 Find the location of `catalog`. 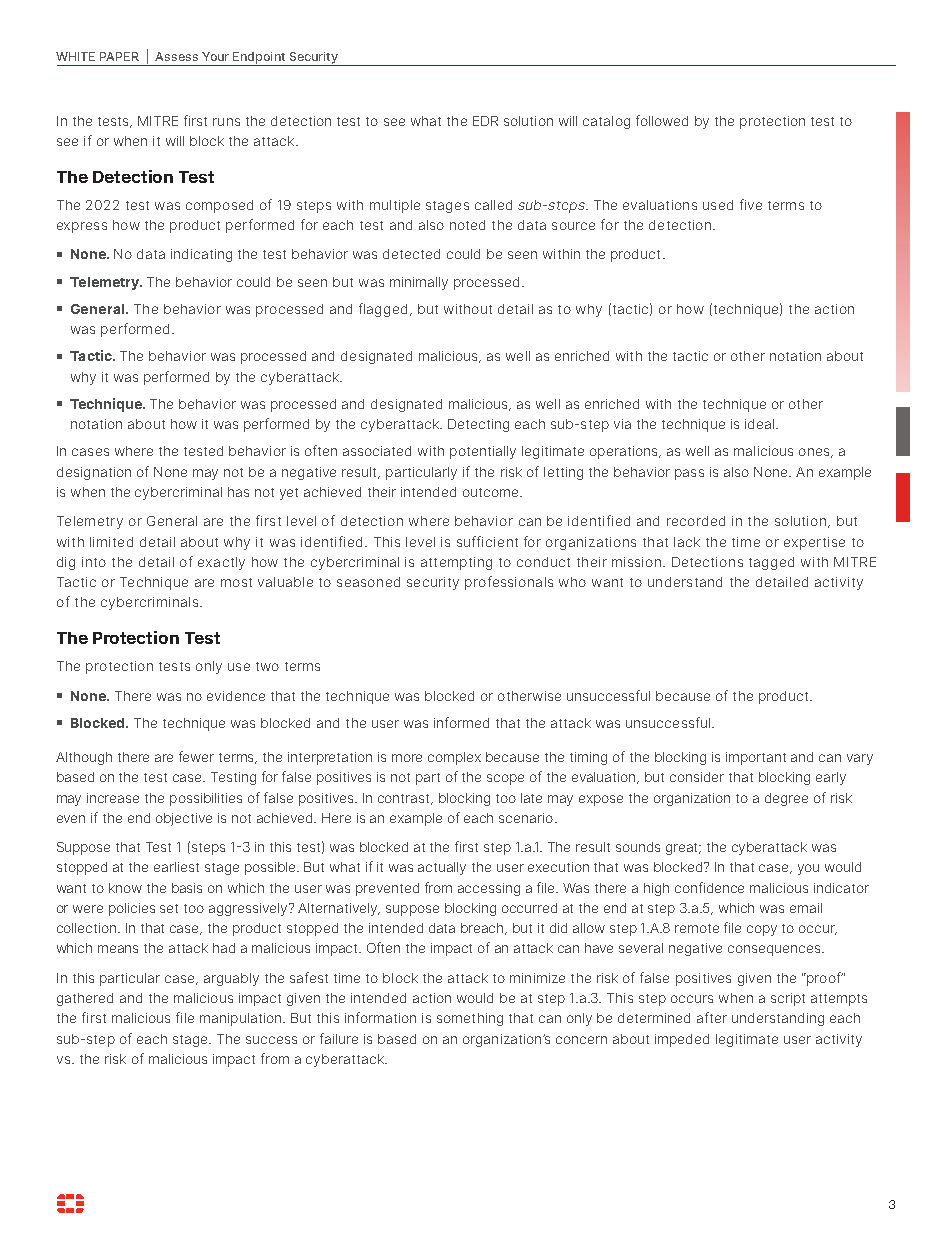

catalog is located at coordinates (606, 122).
